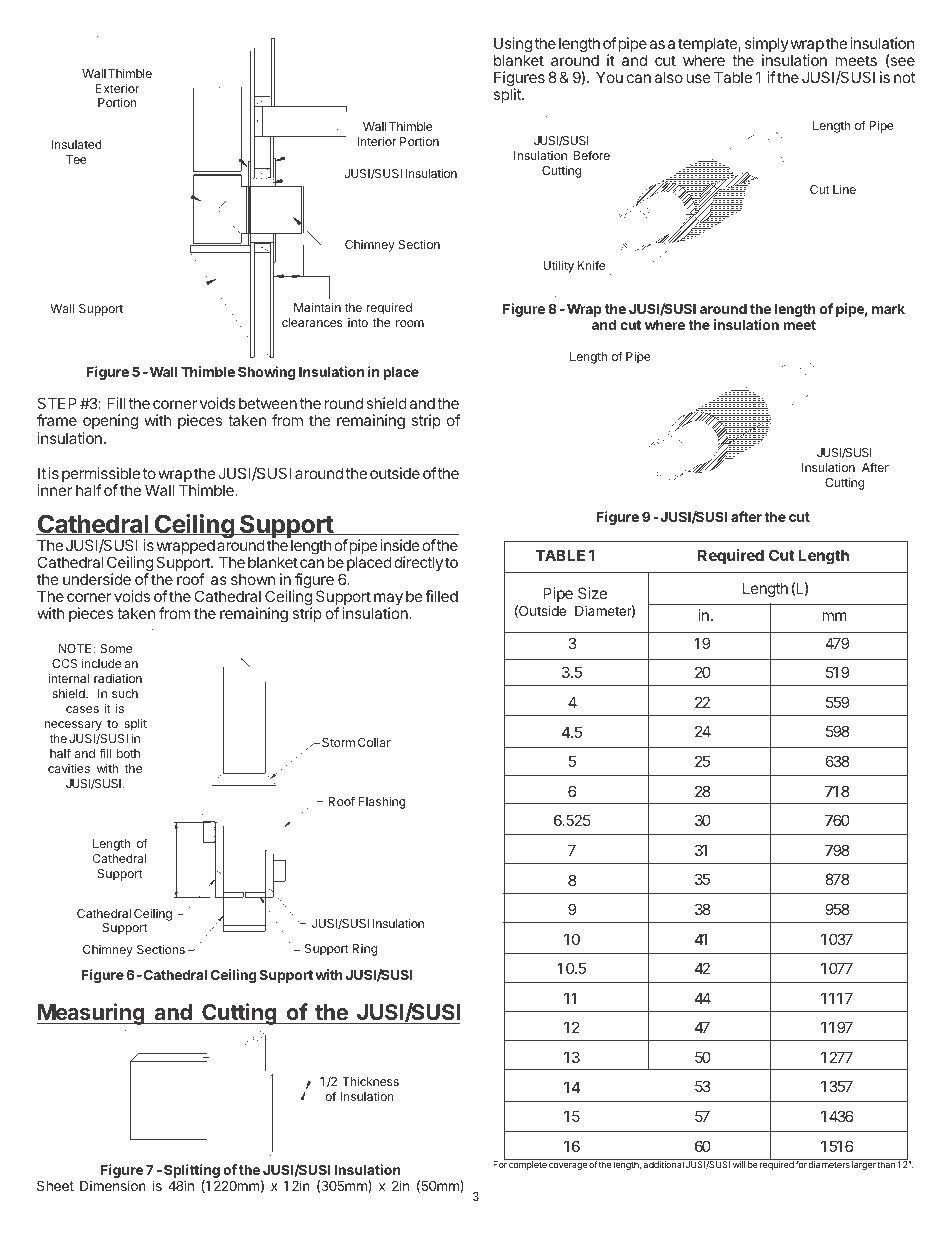 Image resolution: width=952 pixels, height=1233 pixels. What do you see at coordinates (113, 1185) in the document?
I see `Dimension` at bounding box center [113, 1185].
